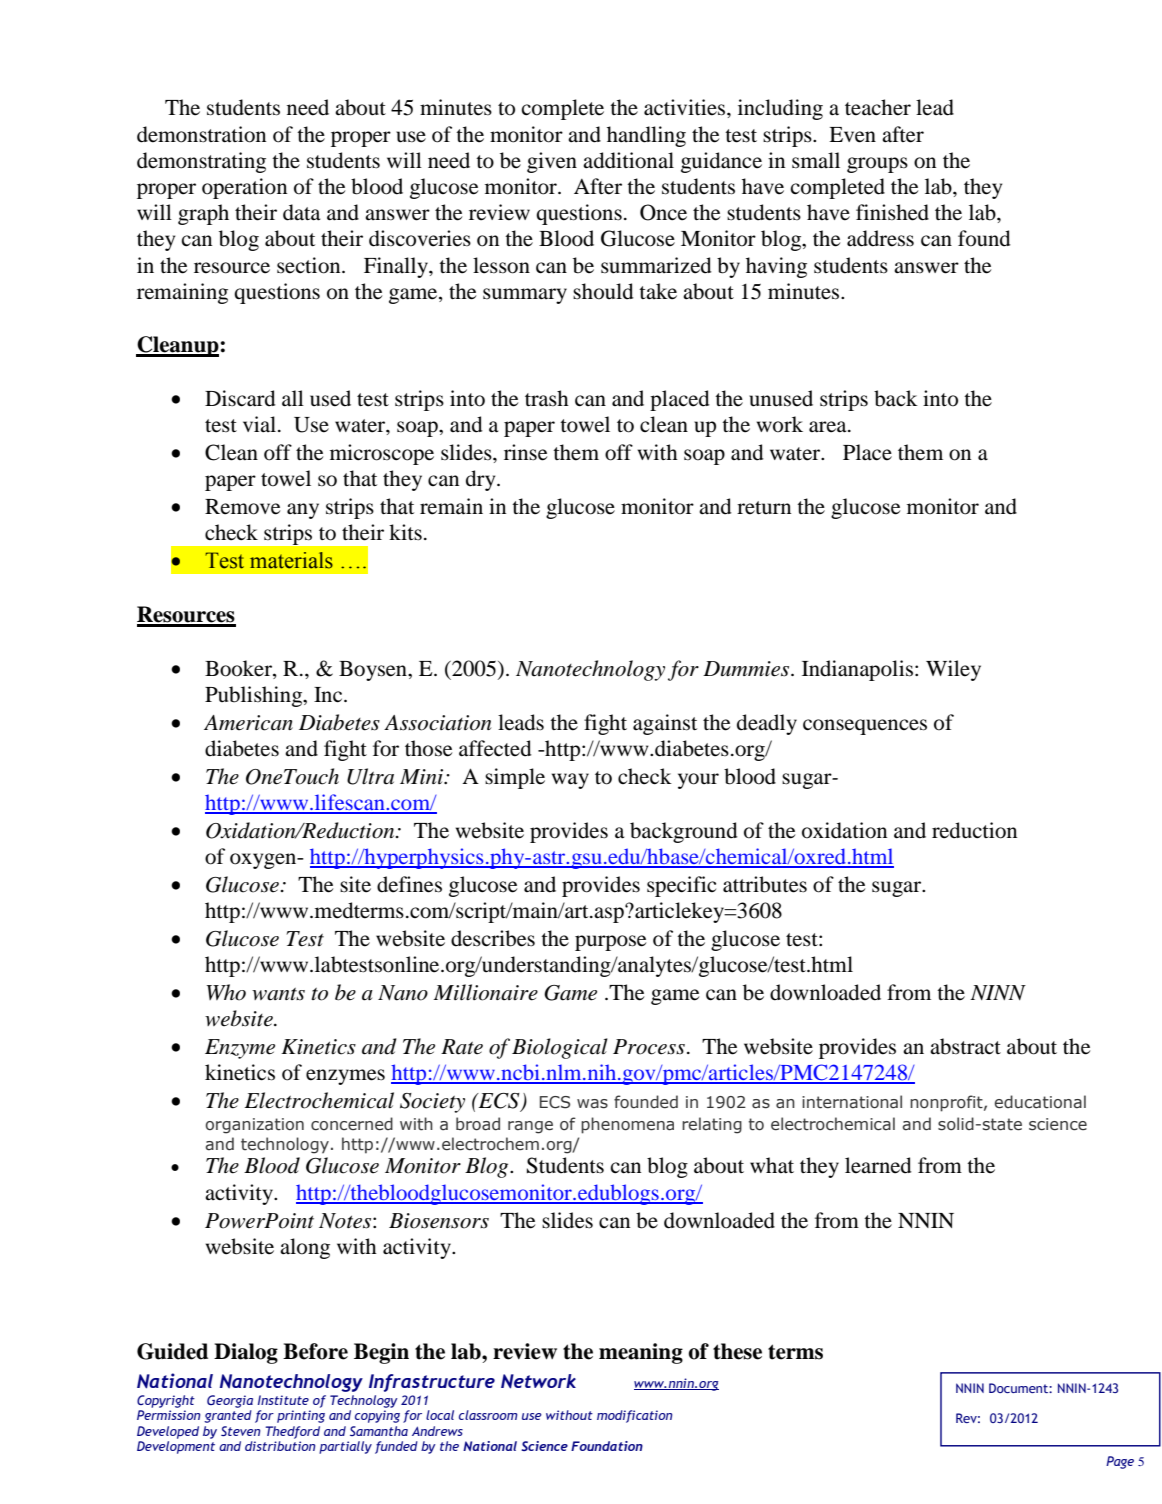 The width and height of the page is (1162, 1504). I want to click on vial, so click(261, 424).
